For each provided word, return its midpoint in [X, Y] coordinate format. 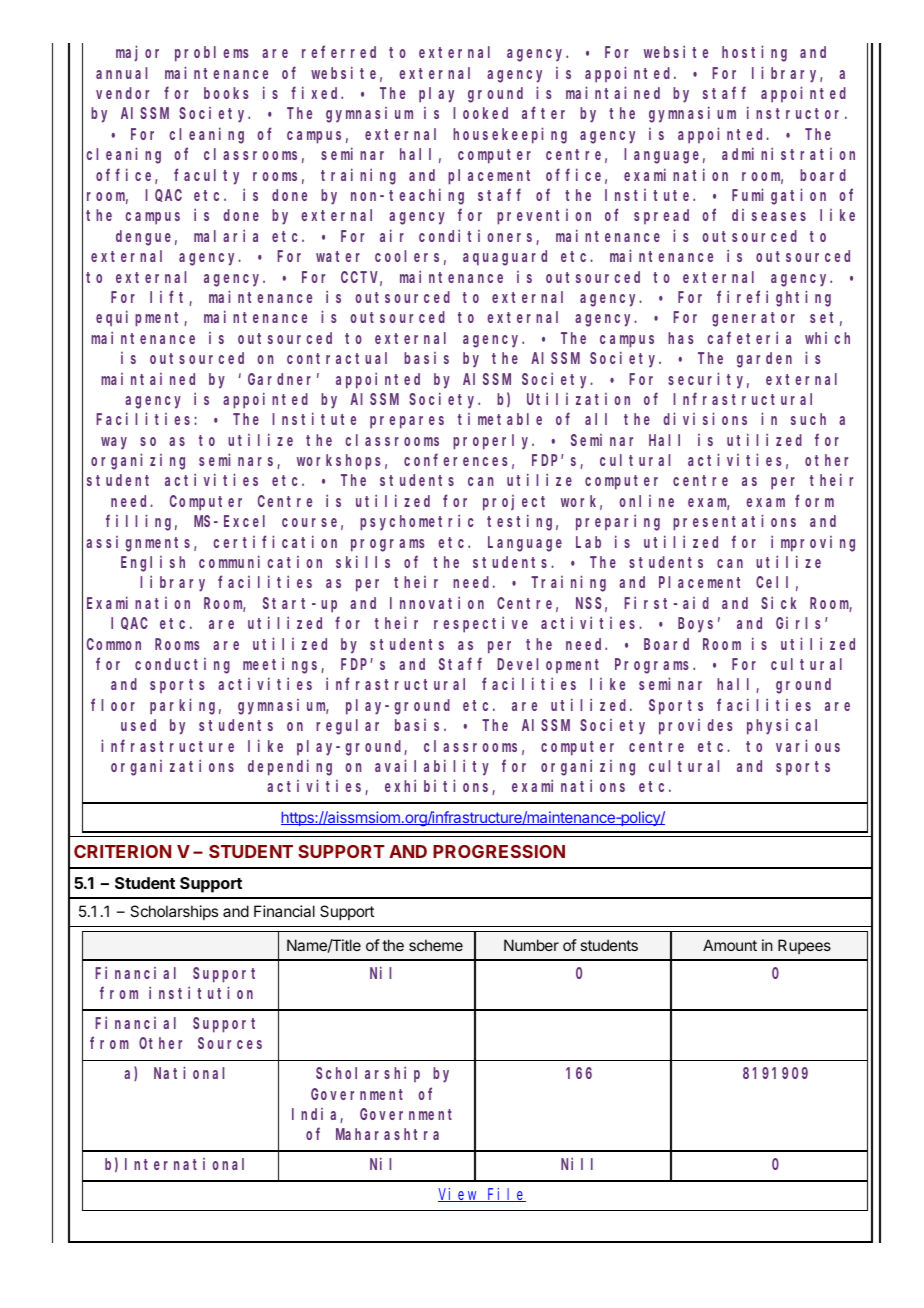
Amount [730, 945]
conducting [182, 666]
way [114, 443]
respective [481, 624]
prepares [407, 422]
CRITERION [122, 851]
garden [764, 360]
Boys [695, 625]
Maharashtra [387, 1134]
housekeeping [510, 135]
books [226, 93]
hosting [754, 54]
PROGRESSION [499, 851]
